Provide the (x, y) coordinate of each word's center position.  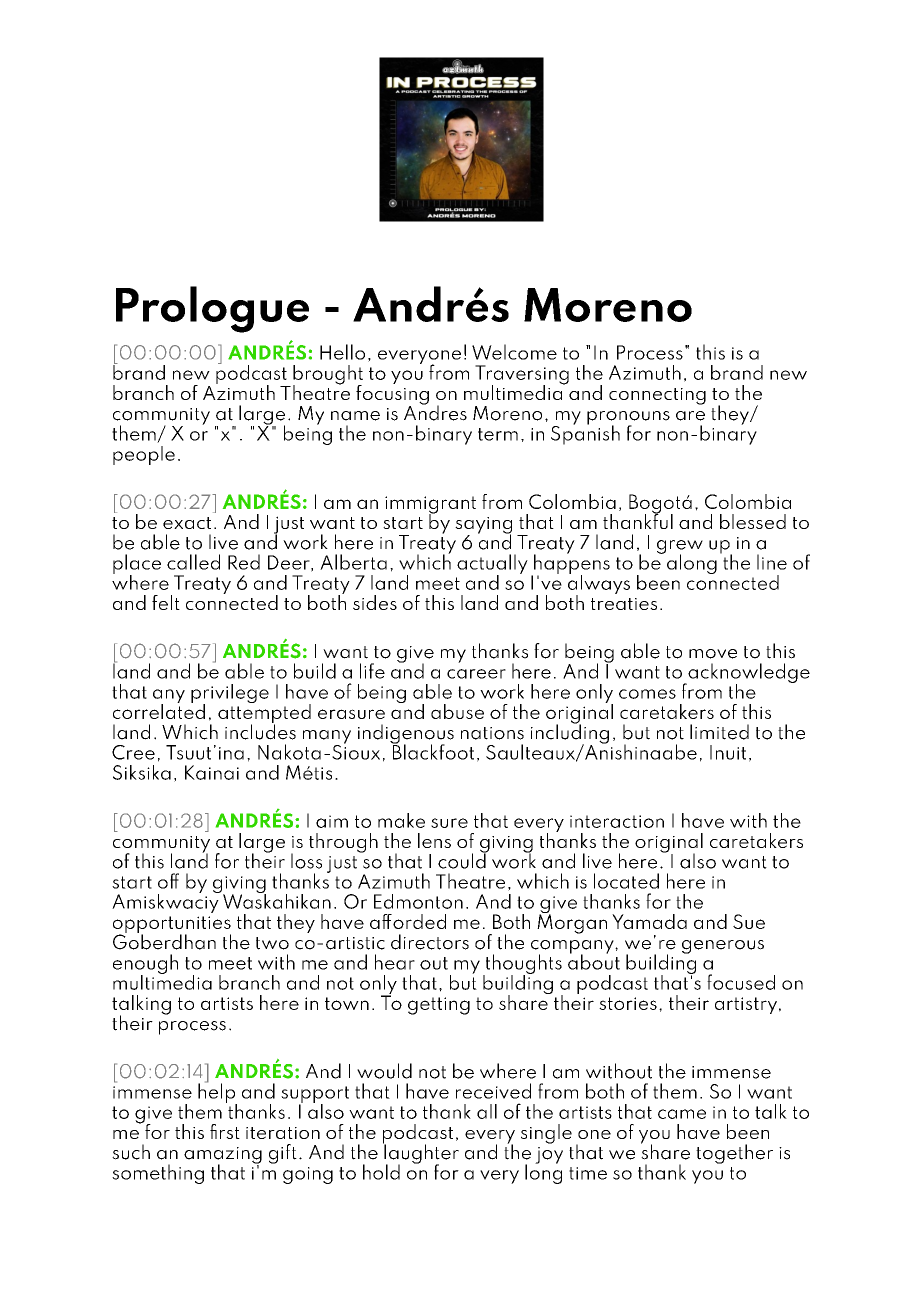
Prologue (212, 309)
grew (680, 548)
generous (723, 947)
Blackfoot (432, 751)
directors (430, 942)
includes (260, 731)
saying (483, 526)
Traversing (522, 376)
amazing (223, 1156)
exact (187, 523)
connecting (657, 396)
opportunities (172, 926)
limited (719, 732)
